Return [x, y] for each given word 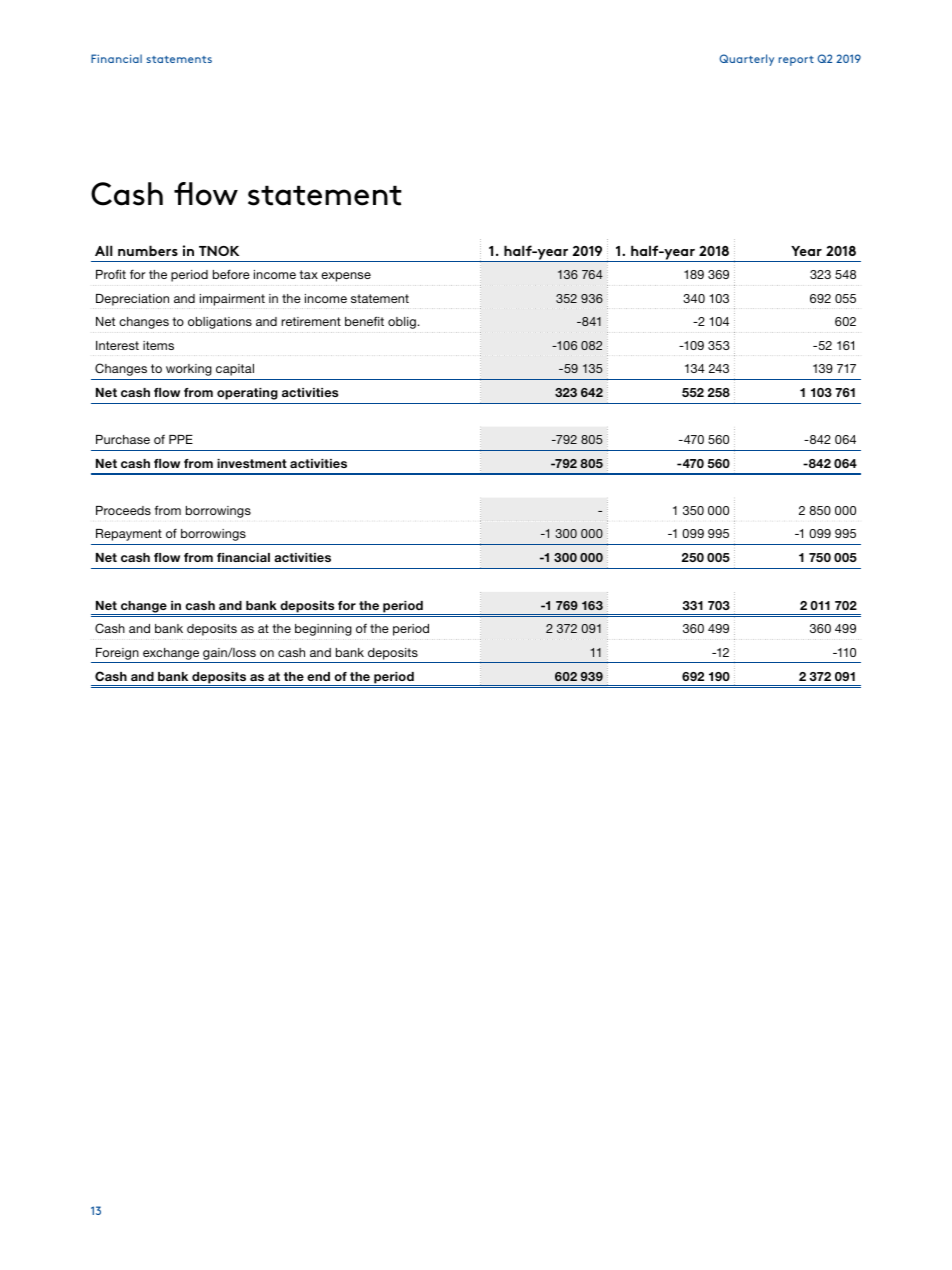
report [796, 61]
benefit [364, 321]
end [318, 676]
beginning [323, 630]
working [189, 370]
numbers [148, 250]
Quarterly [747, 60]
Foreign [117, 654]
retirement [311, 321]
